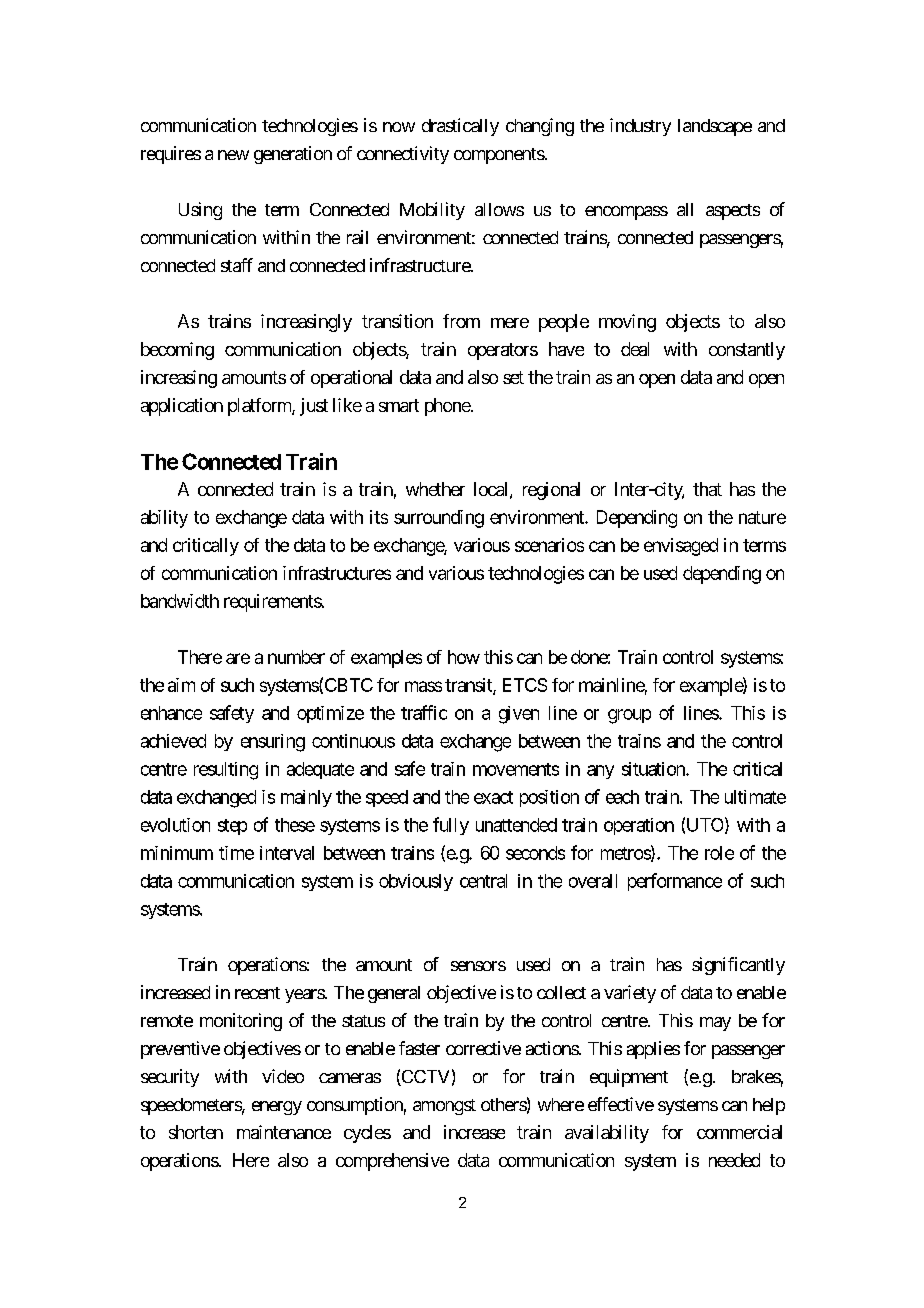 This document has width=924, height=1308. I want to click on commercial, so click(739, 1132).
